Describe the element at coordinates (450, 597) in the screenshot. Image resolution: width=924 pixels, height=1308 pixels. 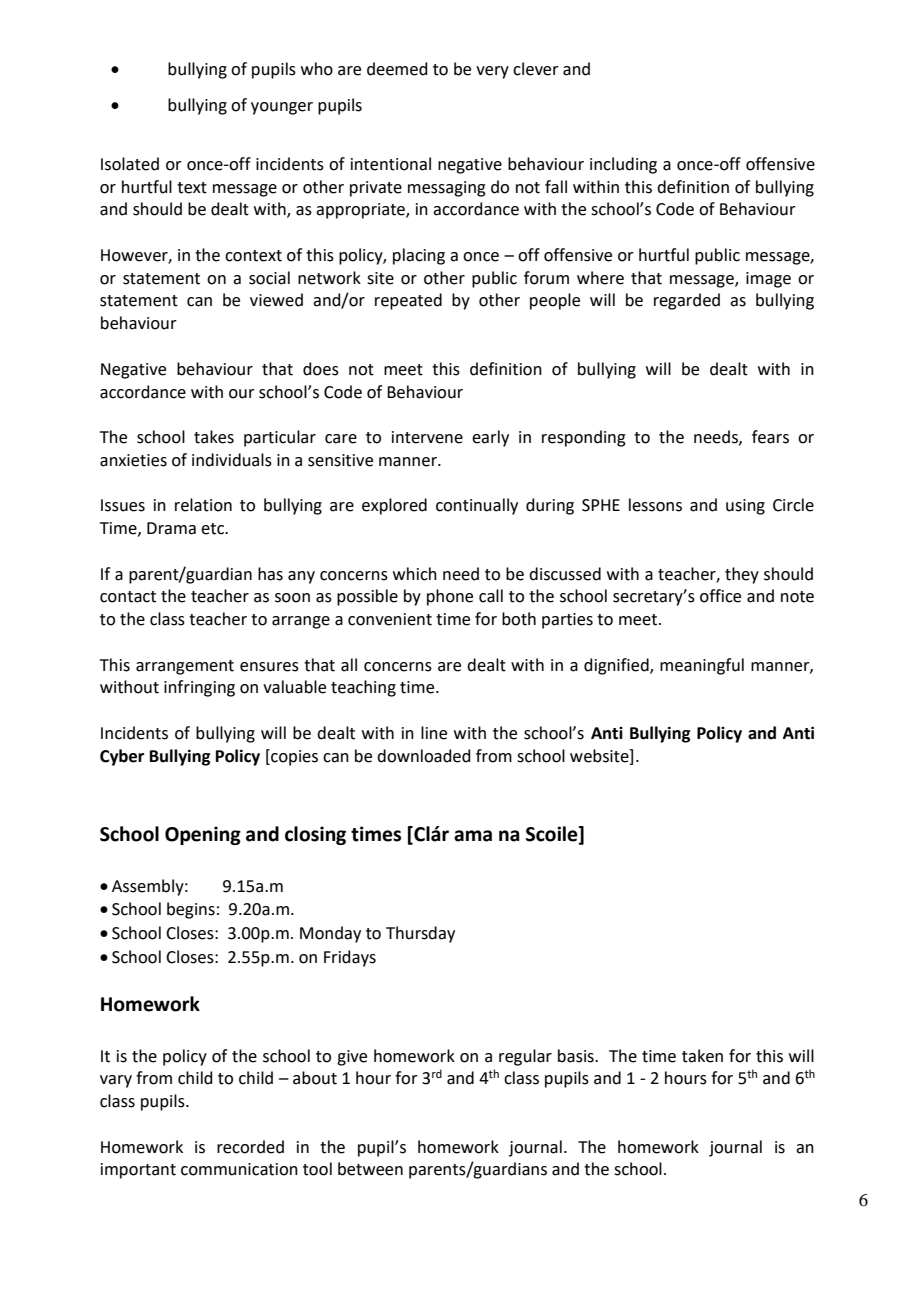
I see `phone` at that location.
